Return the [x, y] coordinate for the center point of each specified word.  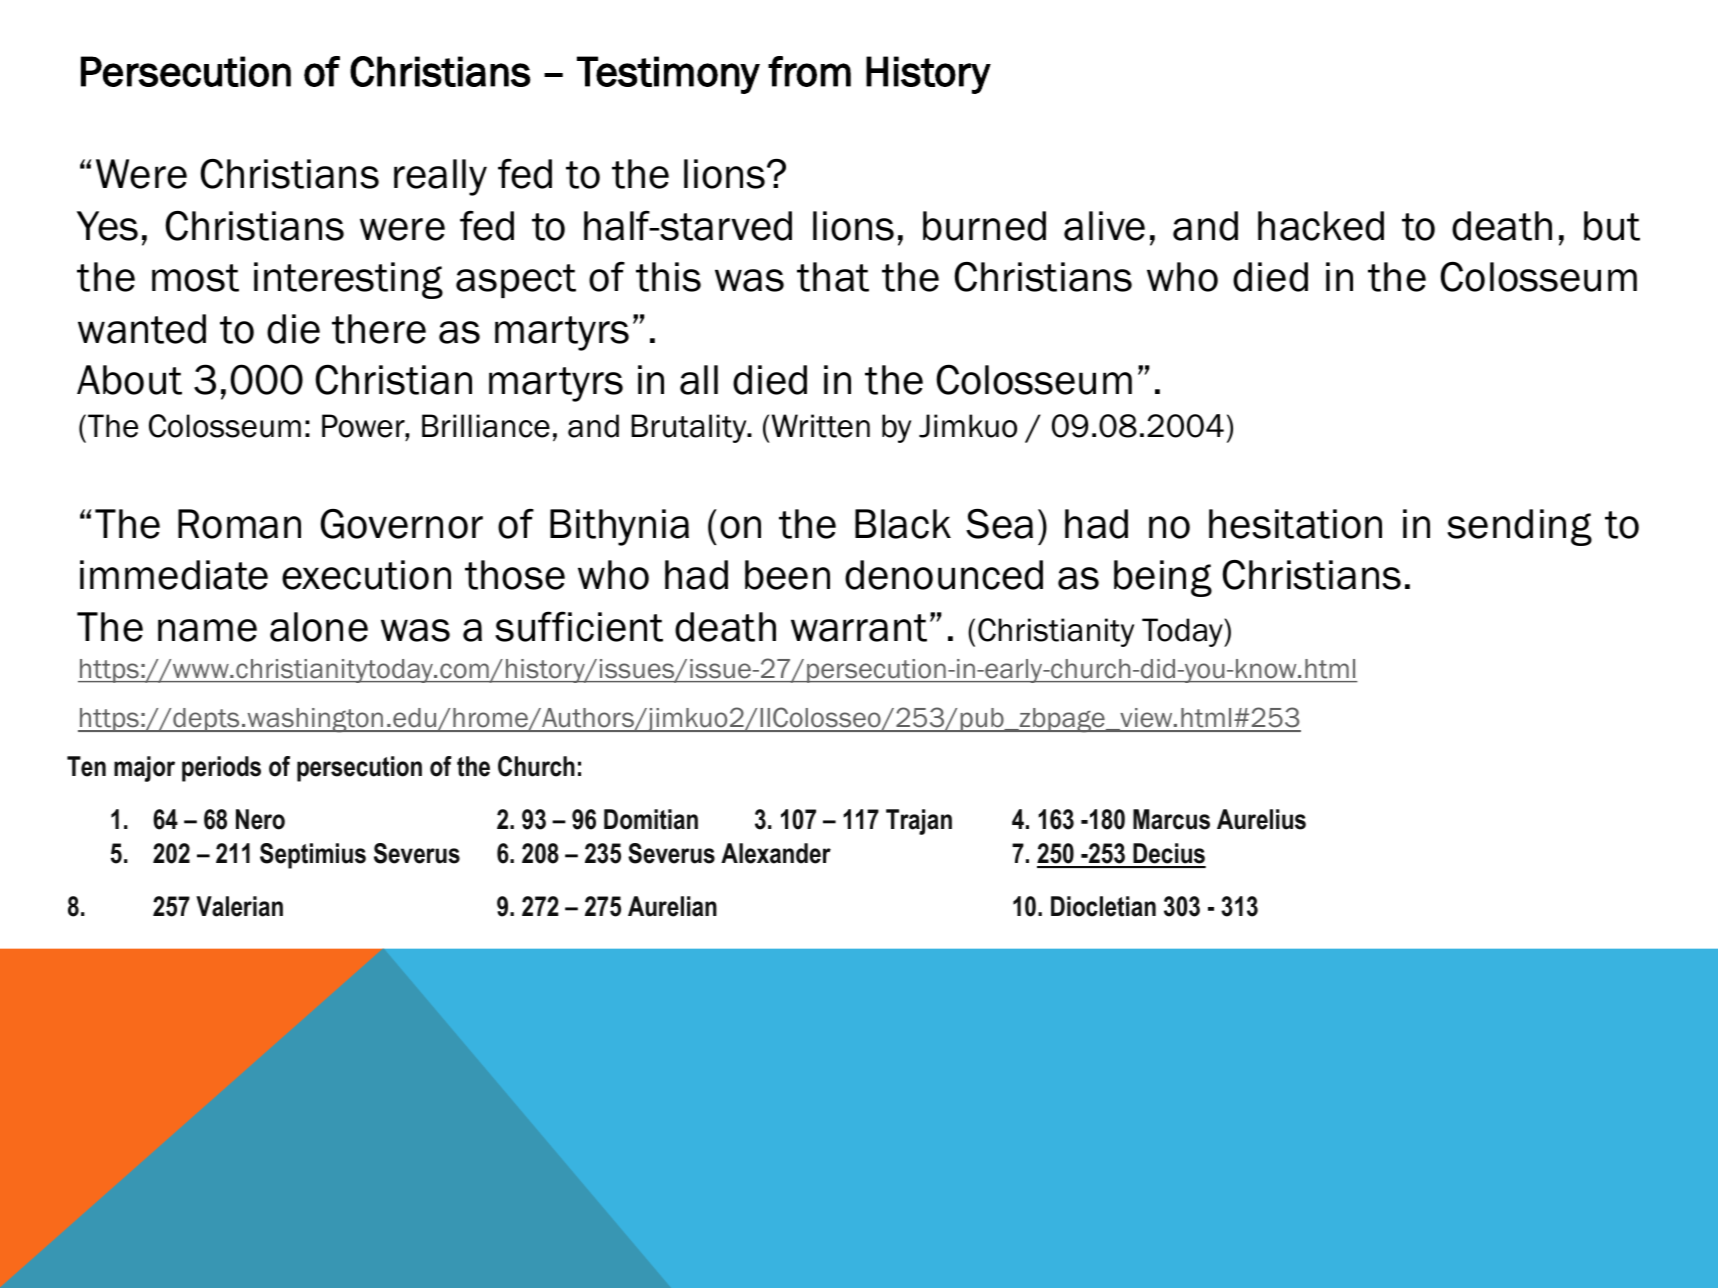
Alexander [776, 853]
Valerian [239, 906]
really [440, 177]
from [809, 71]
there [379, 329]
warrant [859, 628]
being [1163, 578]
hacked [1321, 226]
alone [319, 627]
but [1612, 226]
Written [821, 426]
